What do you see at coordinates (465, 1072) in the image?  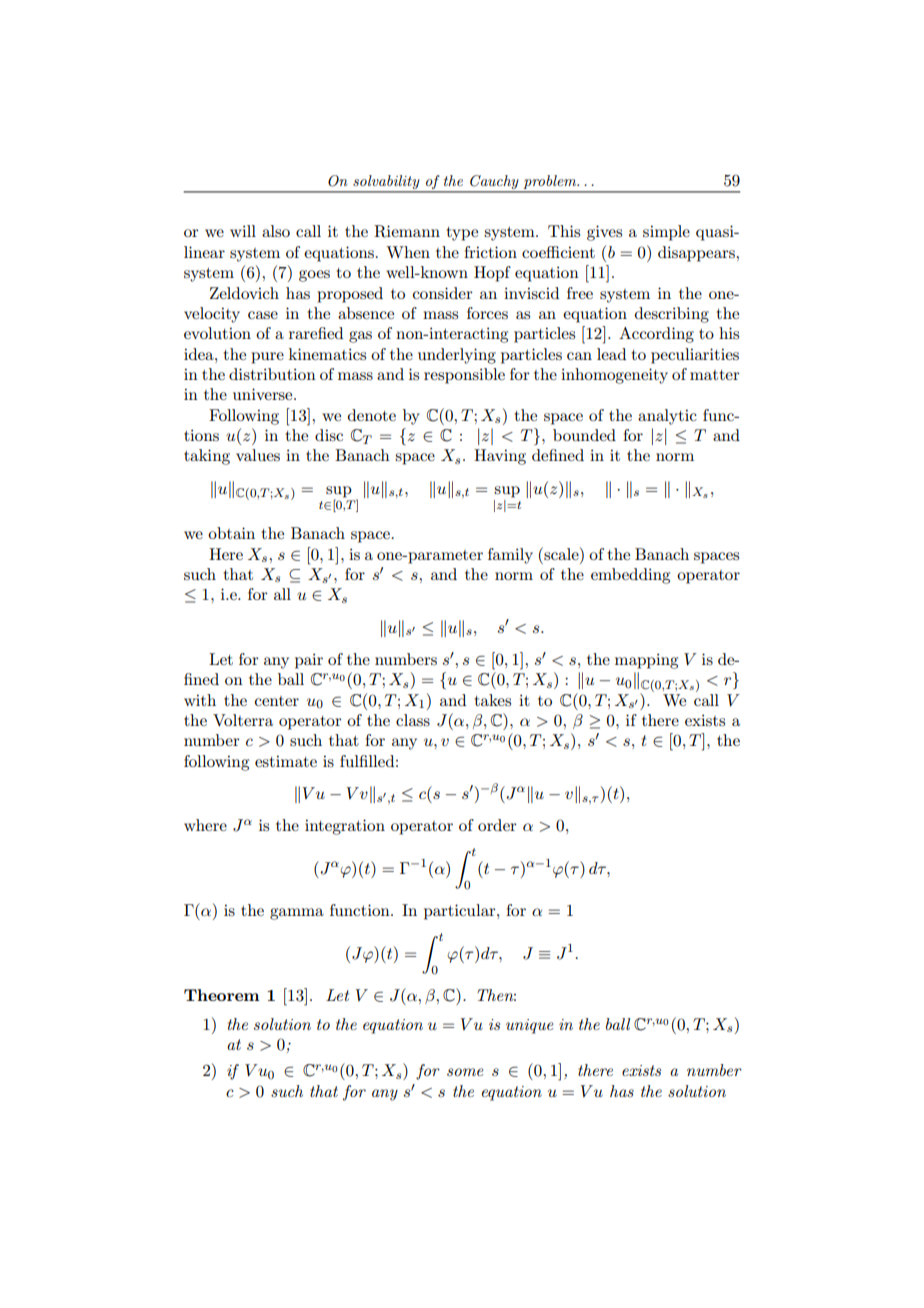 I see `some` at bounding box center [465, 1072].
